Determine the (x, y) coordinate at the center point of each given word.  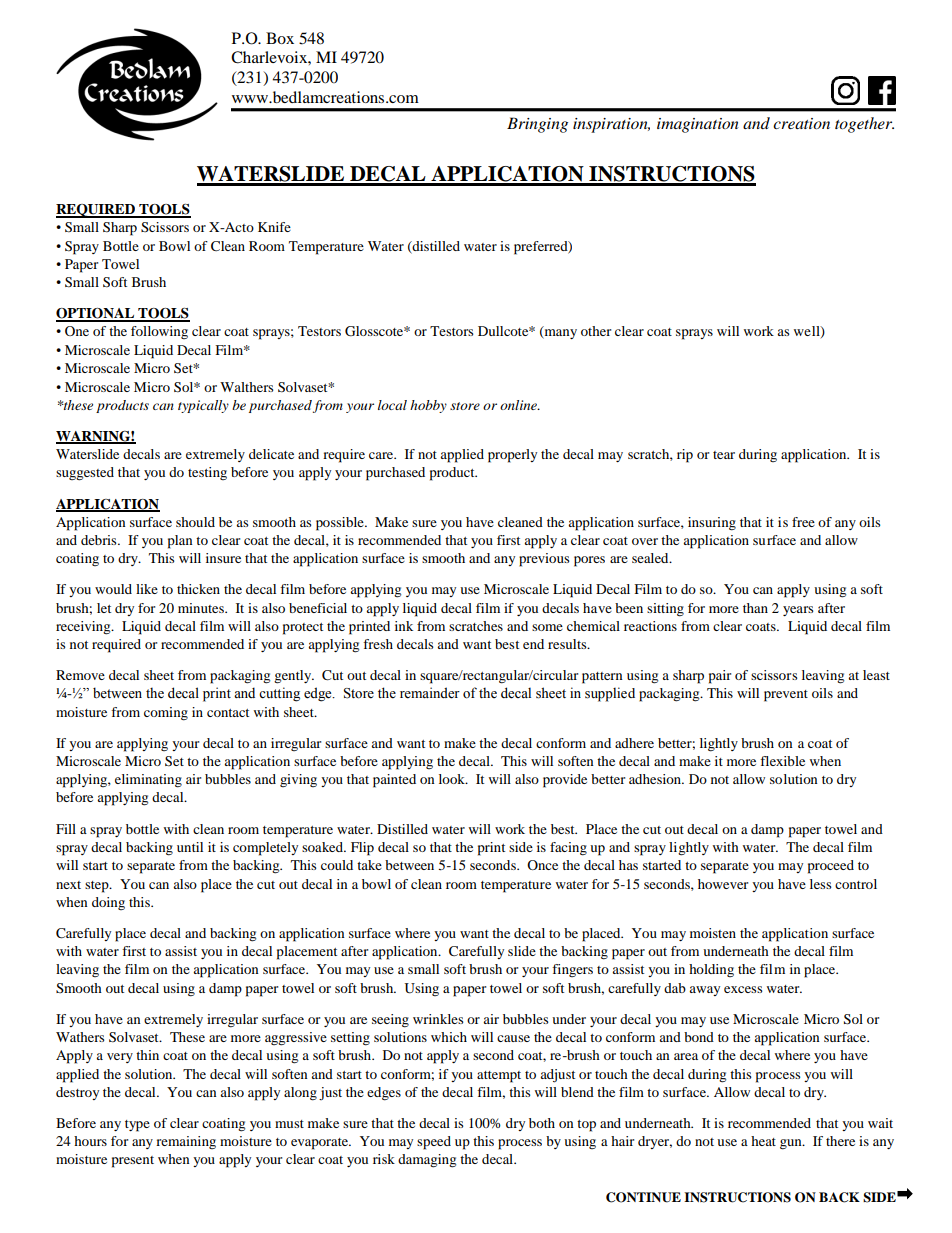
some (547, 627)
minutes (202, 608)
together (864, 125)
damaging (427, 1161)
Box (280, 38)
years (798, 611)
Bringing (537, 125)
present (133, 1162)
